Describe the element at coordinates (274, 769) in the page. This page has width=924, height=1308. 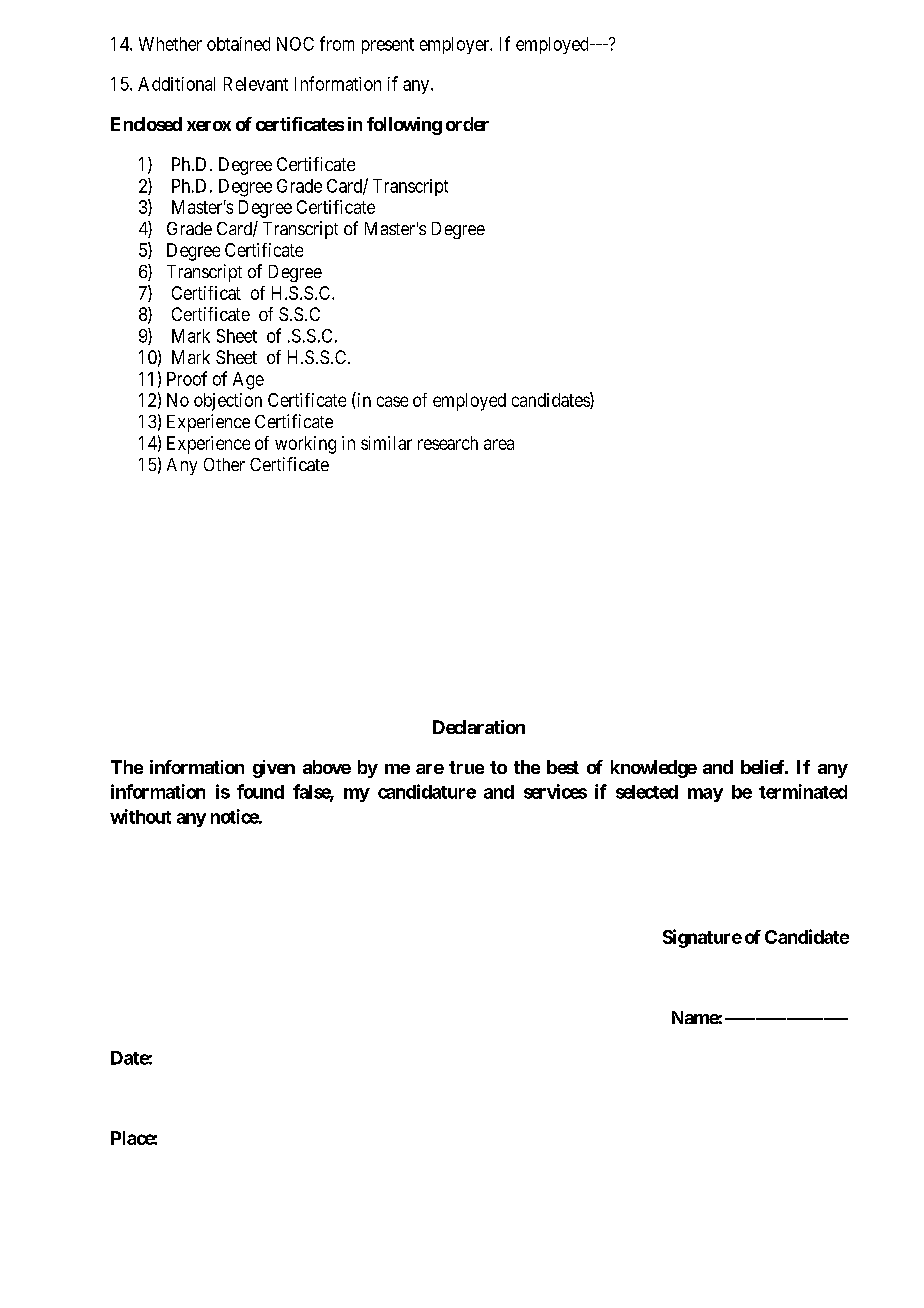
I see `given` at that location.
